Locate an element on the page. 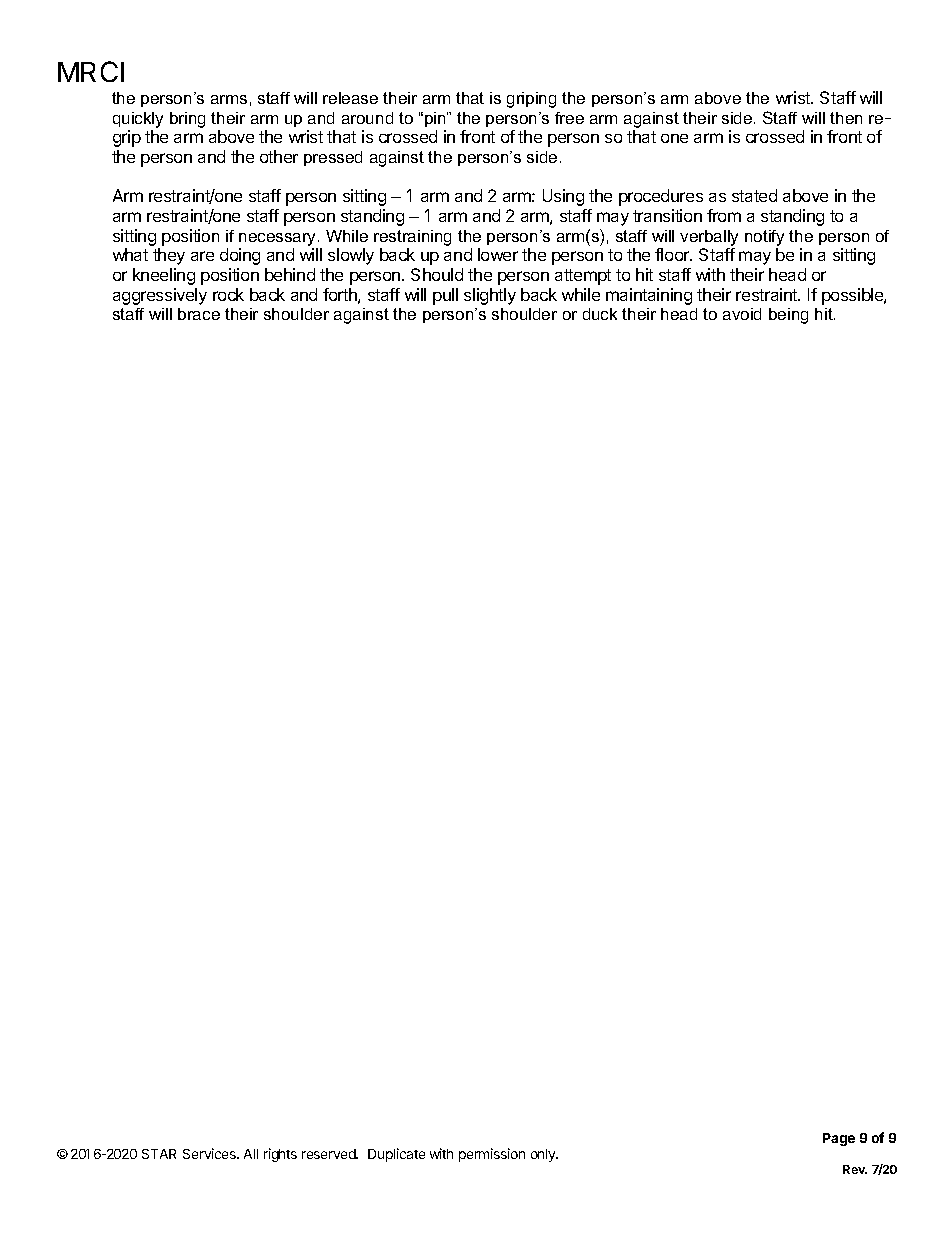 This page has width=952, height=1233. free is located at coordinates (569, 118).
